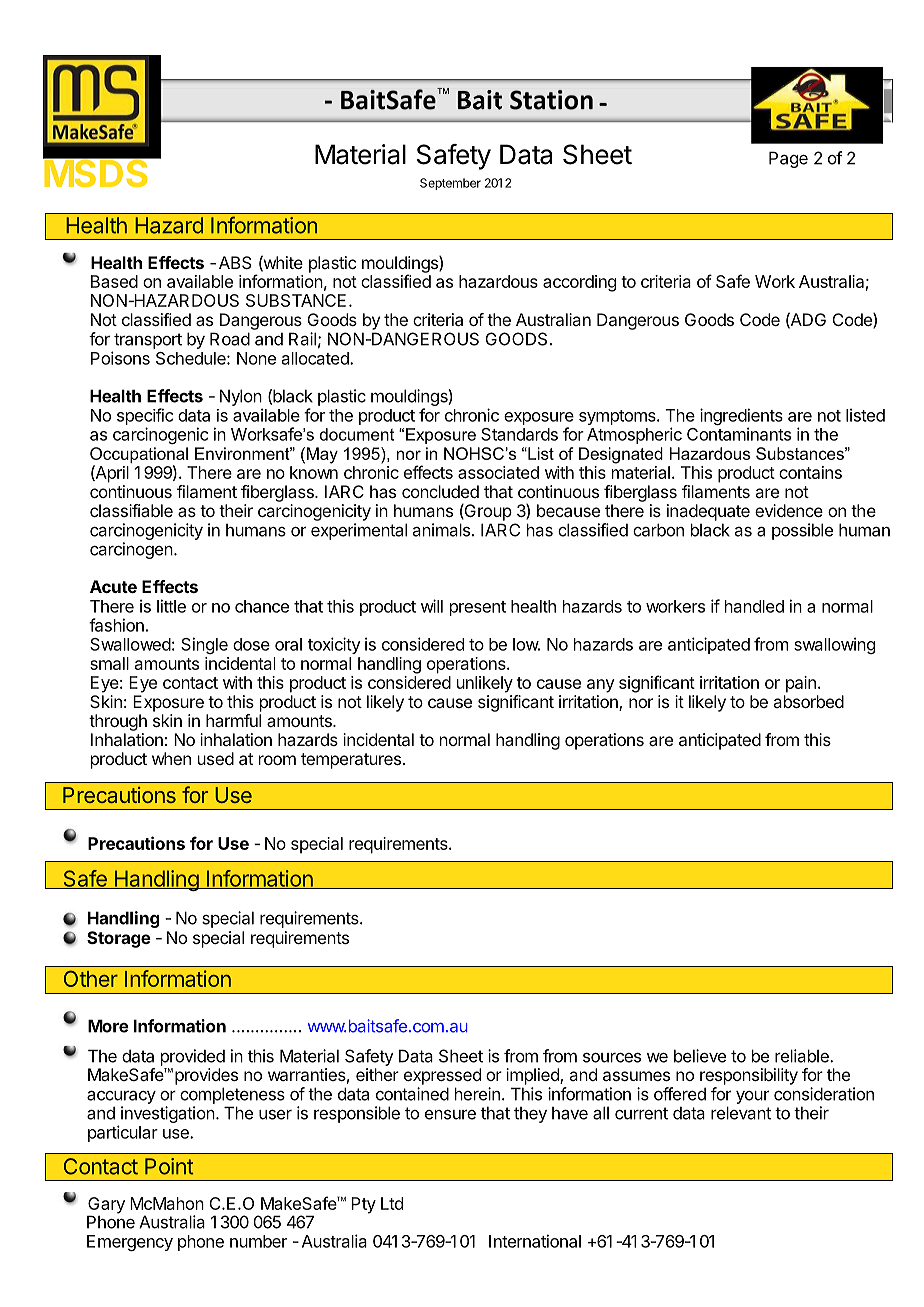 The image size is (924, 1307). Describe the element at coordinates (788, 159) in the page. I see `Page` at that location.
